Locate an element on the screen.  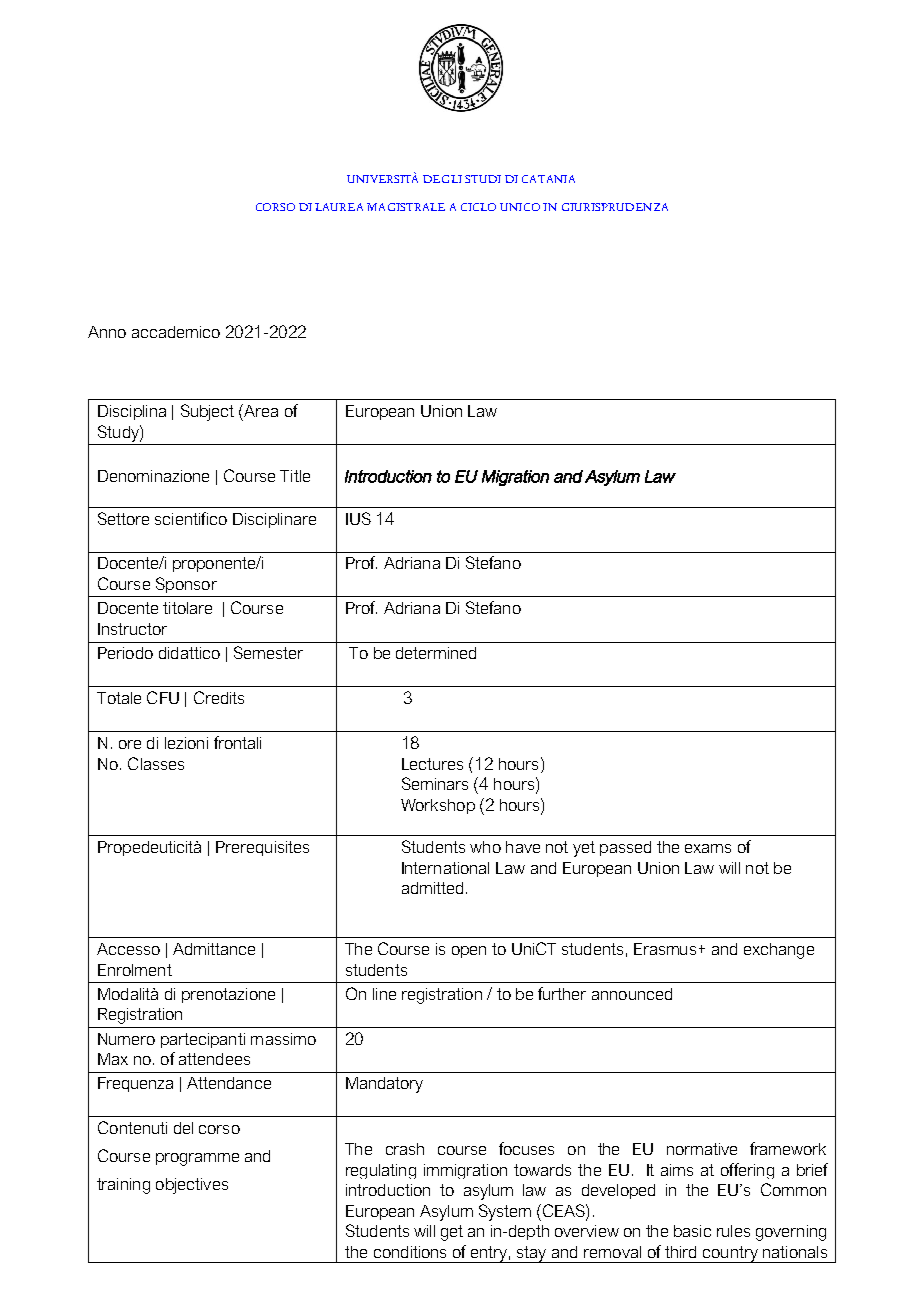
objectives is located at coordinates (192, 1186).
